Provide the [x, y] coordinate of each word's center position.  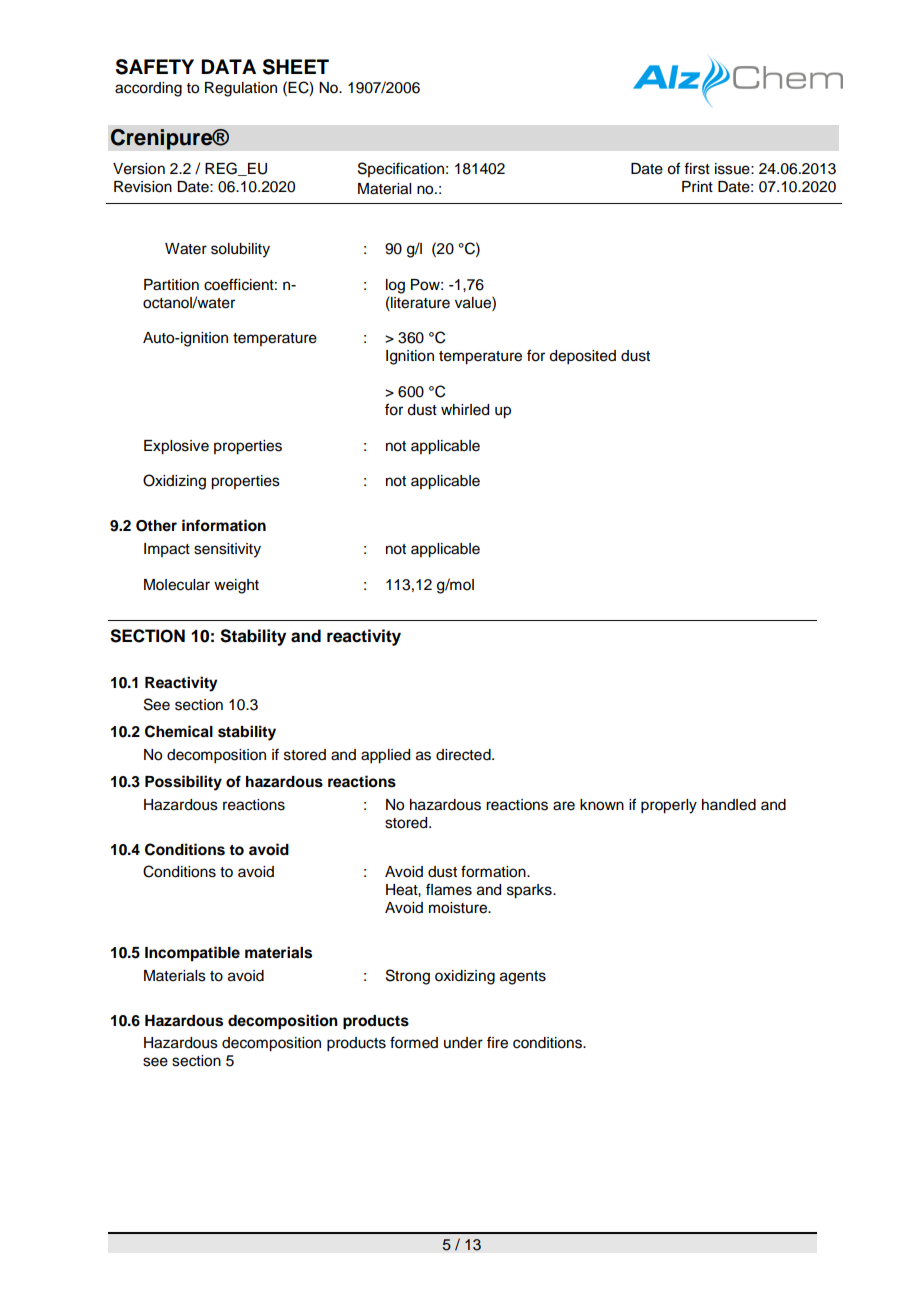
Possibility [183, 783]
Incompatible [192, 954]
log [395, 286]
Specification [401, 169]
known [602, 805]
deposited [582, 357]
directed [464, 755]
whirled [465, 410]
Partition [171, 285]
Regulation [241, 89]
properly [669, 806]
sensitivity [227, 550]
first [697, 168]
